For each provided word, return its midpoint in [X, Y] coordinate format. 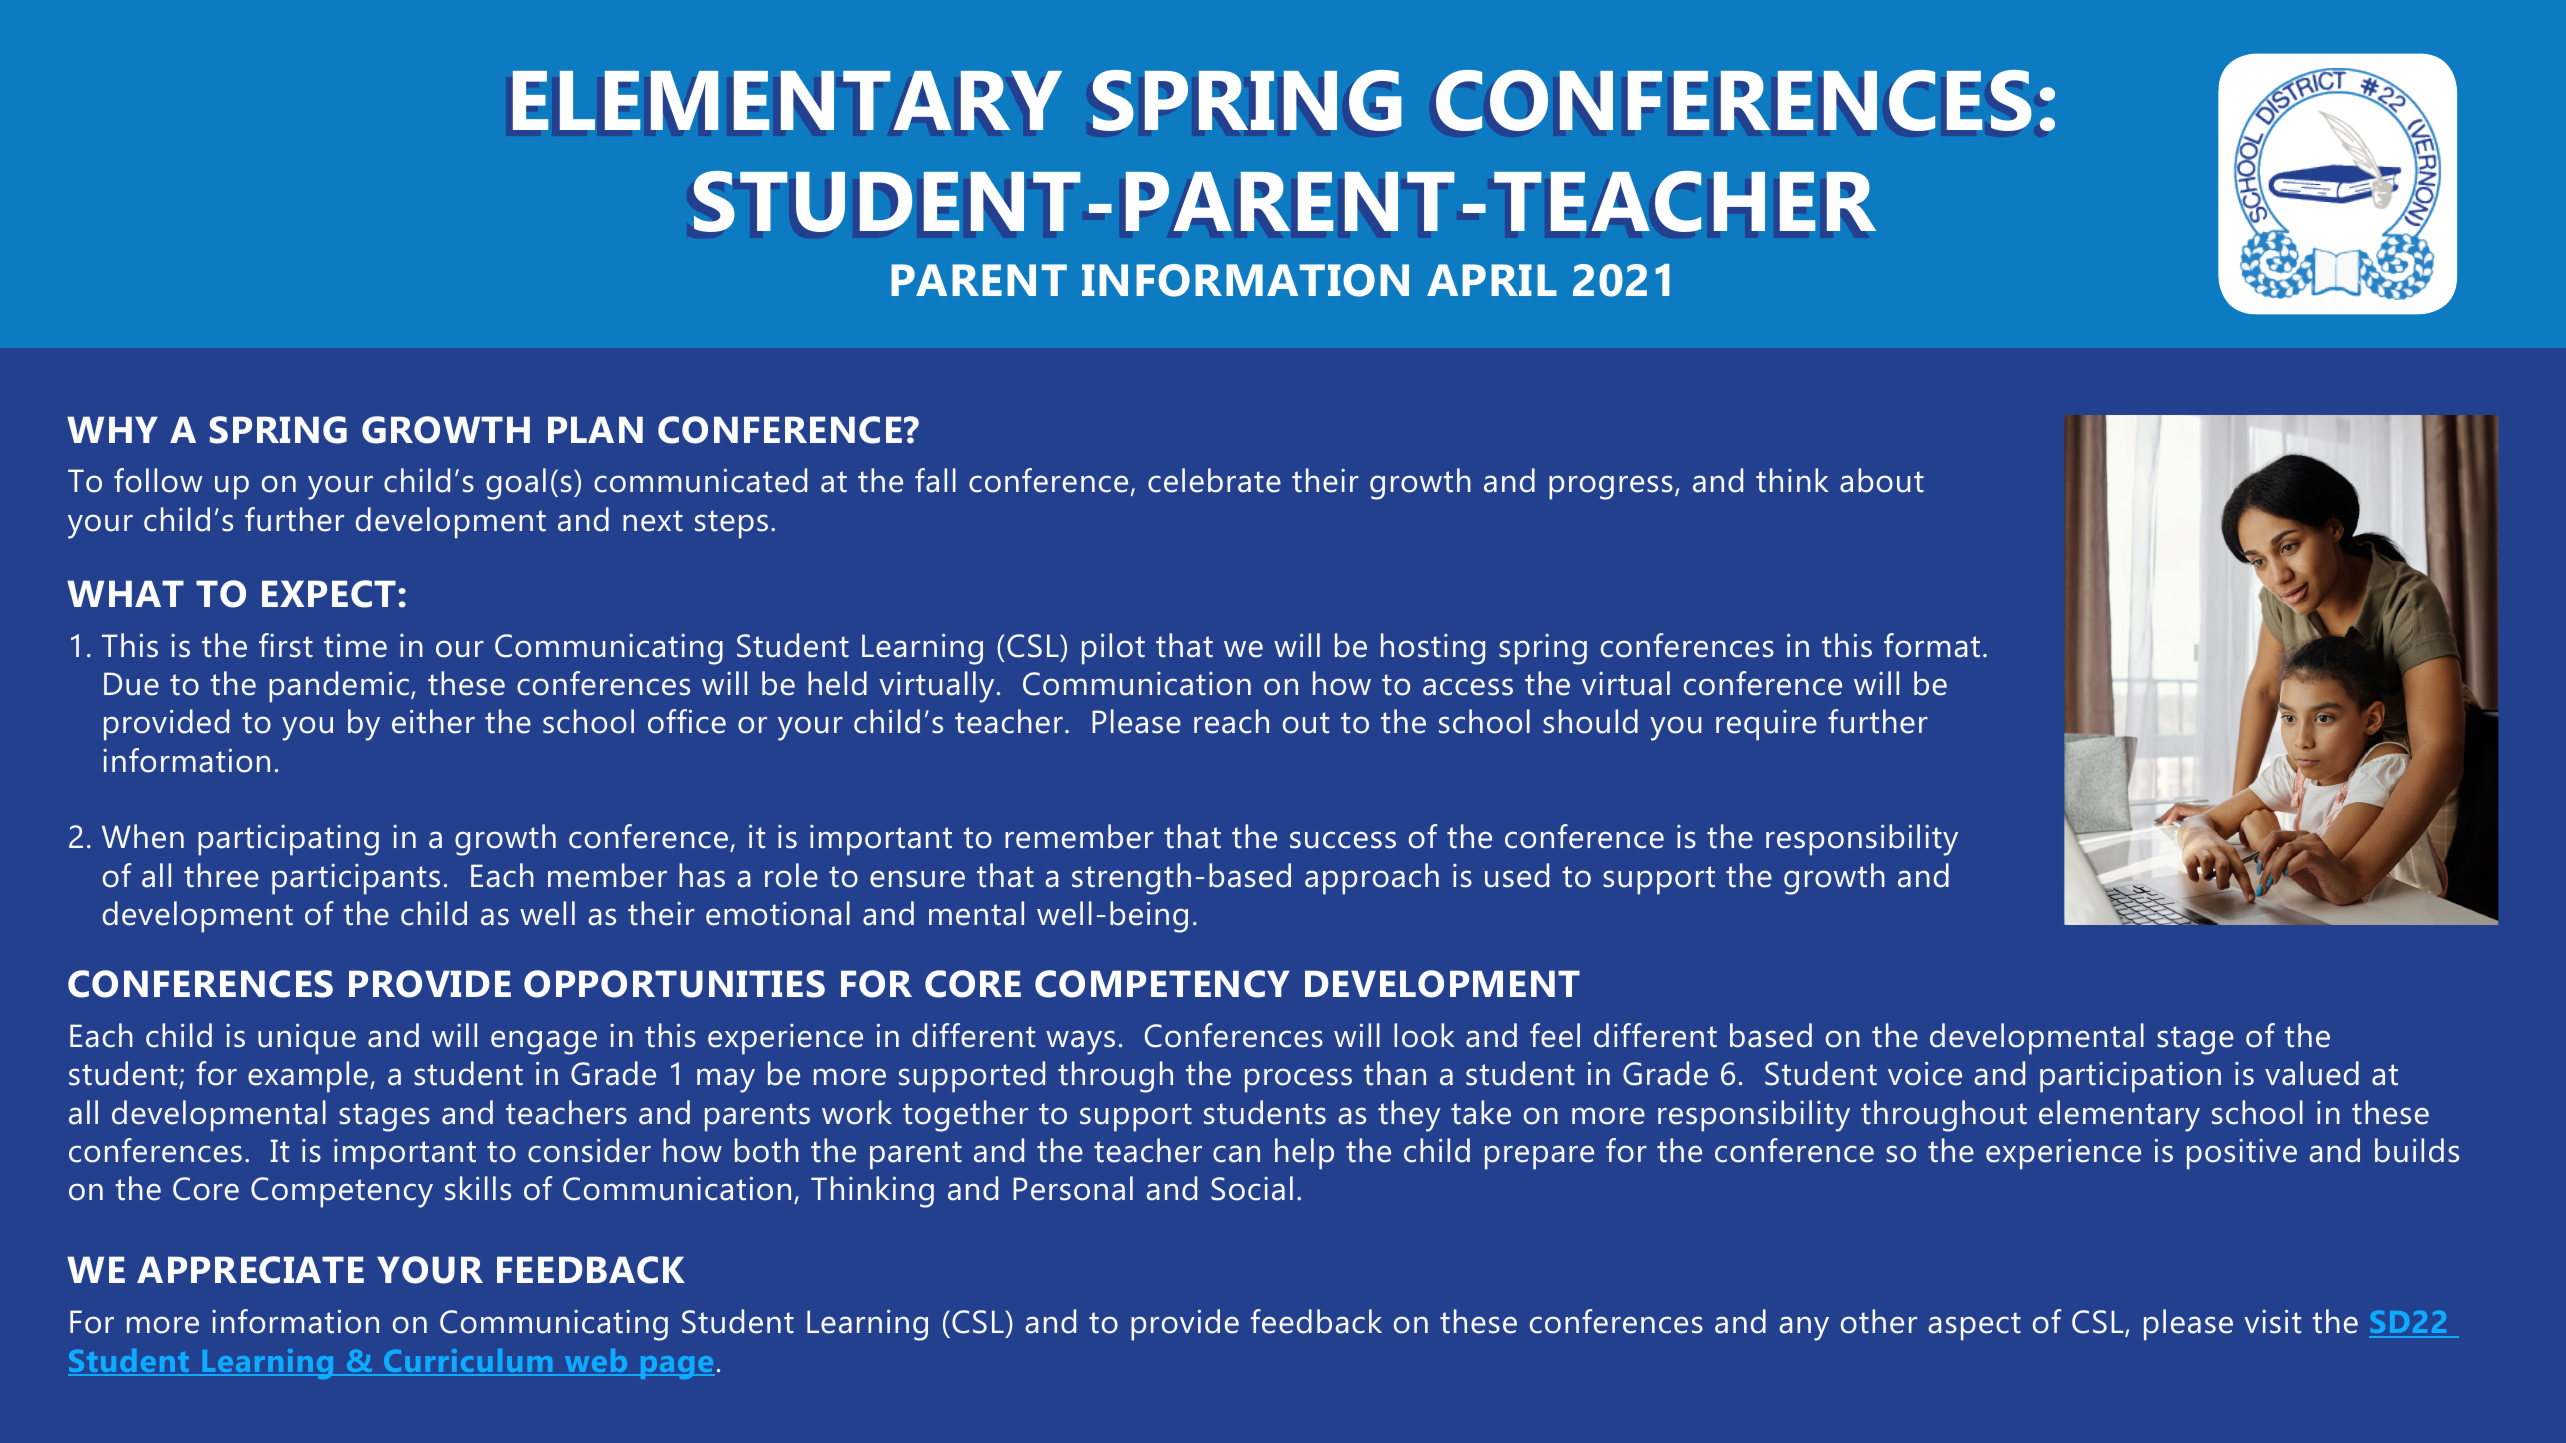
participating [288, 840]
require [1766, 725]
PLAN [595, 429]
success [1343, 840]
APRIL [1492, 280]
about [1882, 480]
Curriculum [468, 1362]
